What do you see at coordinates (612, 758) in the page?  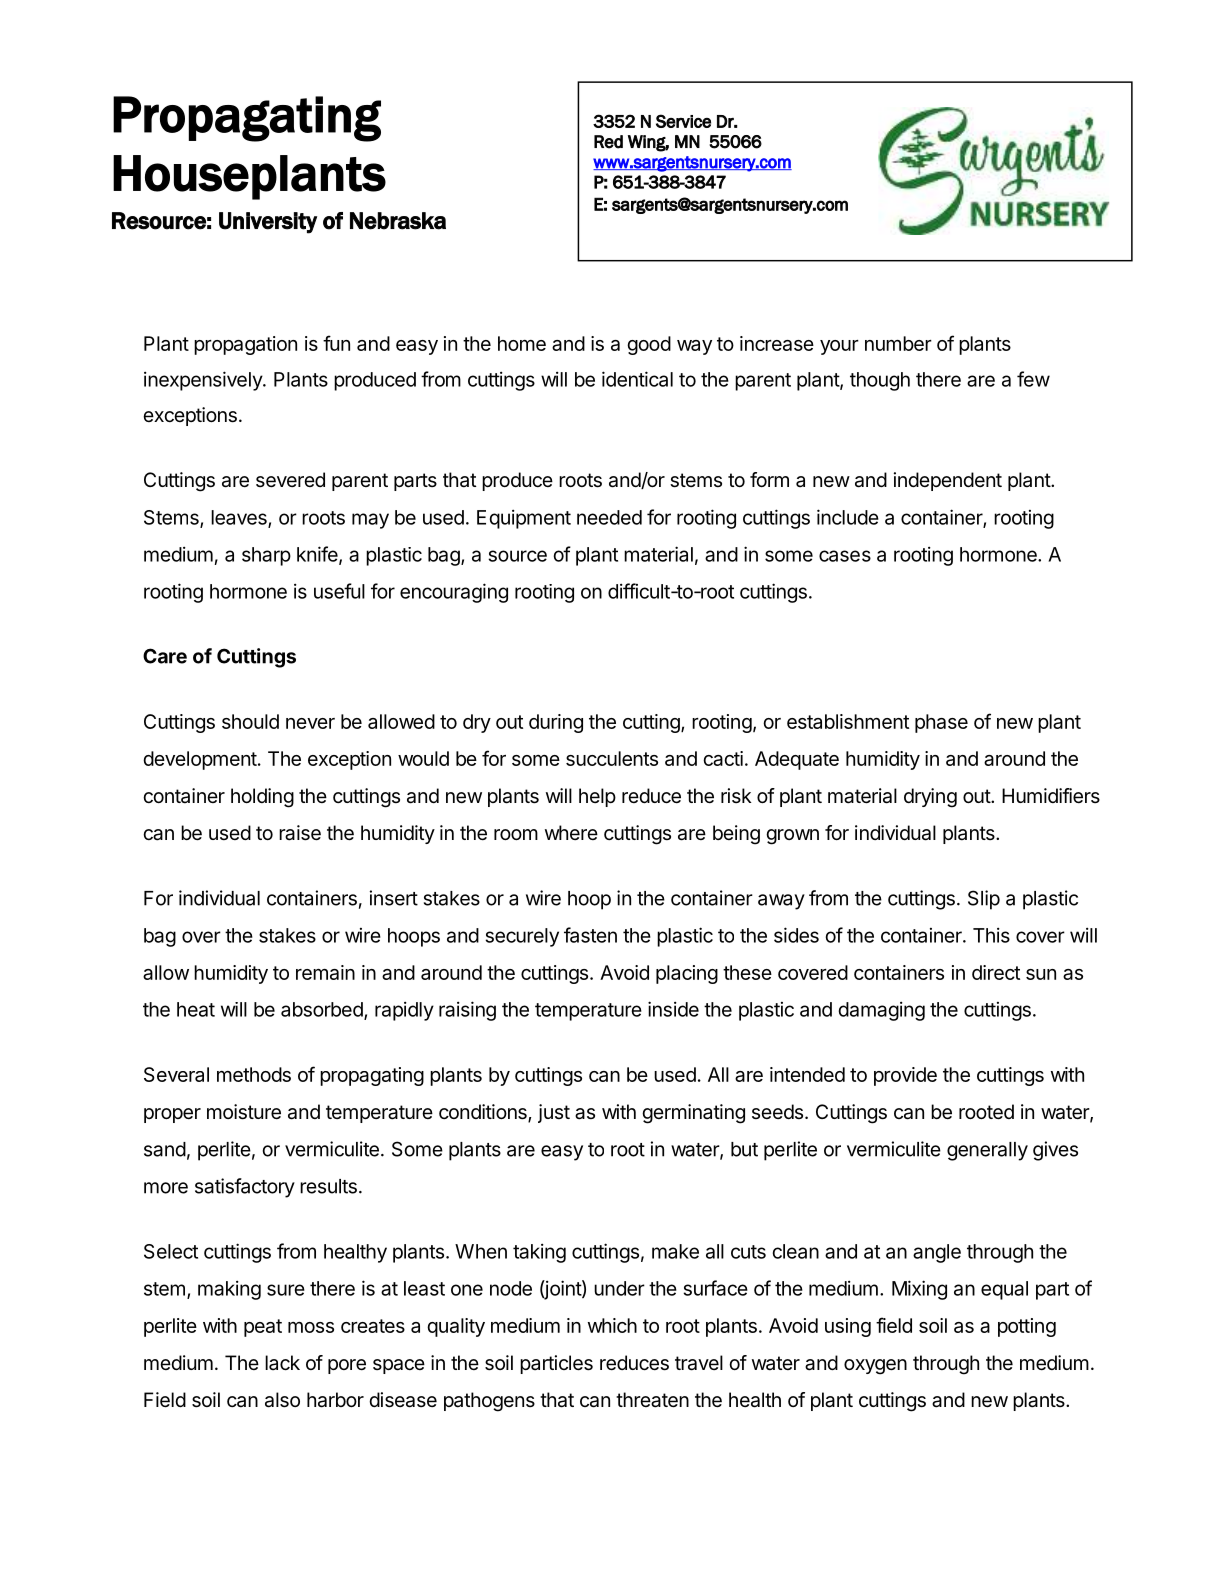 I see `succulents` at bounding box center [612, 758].
